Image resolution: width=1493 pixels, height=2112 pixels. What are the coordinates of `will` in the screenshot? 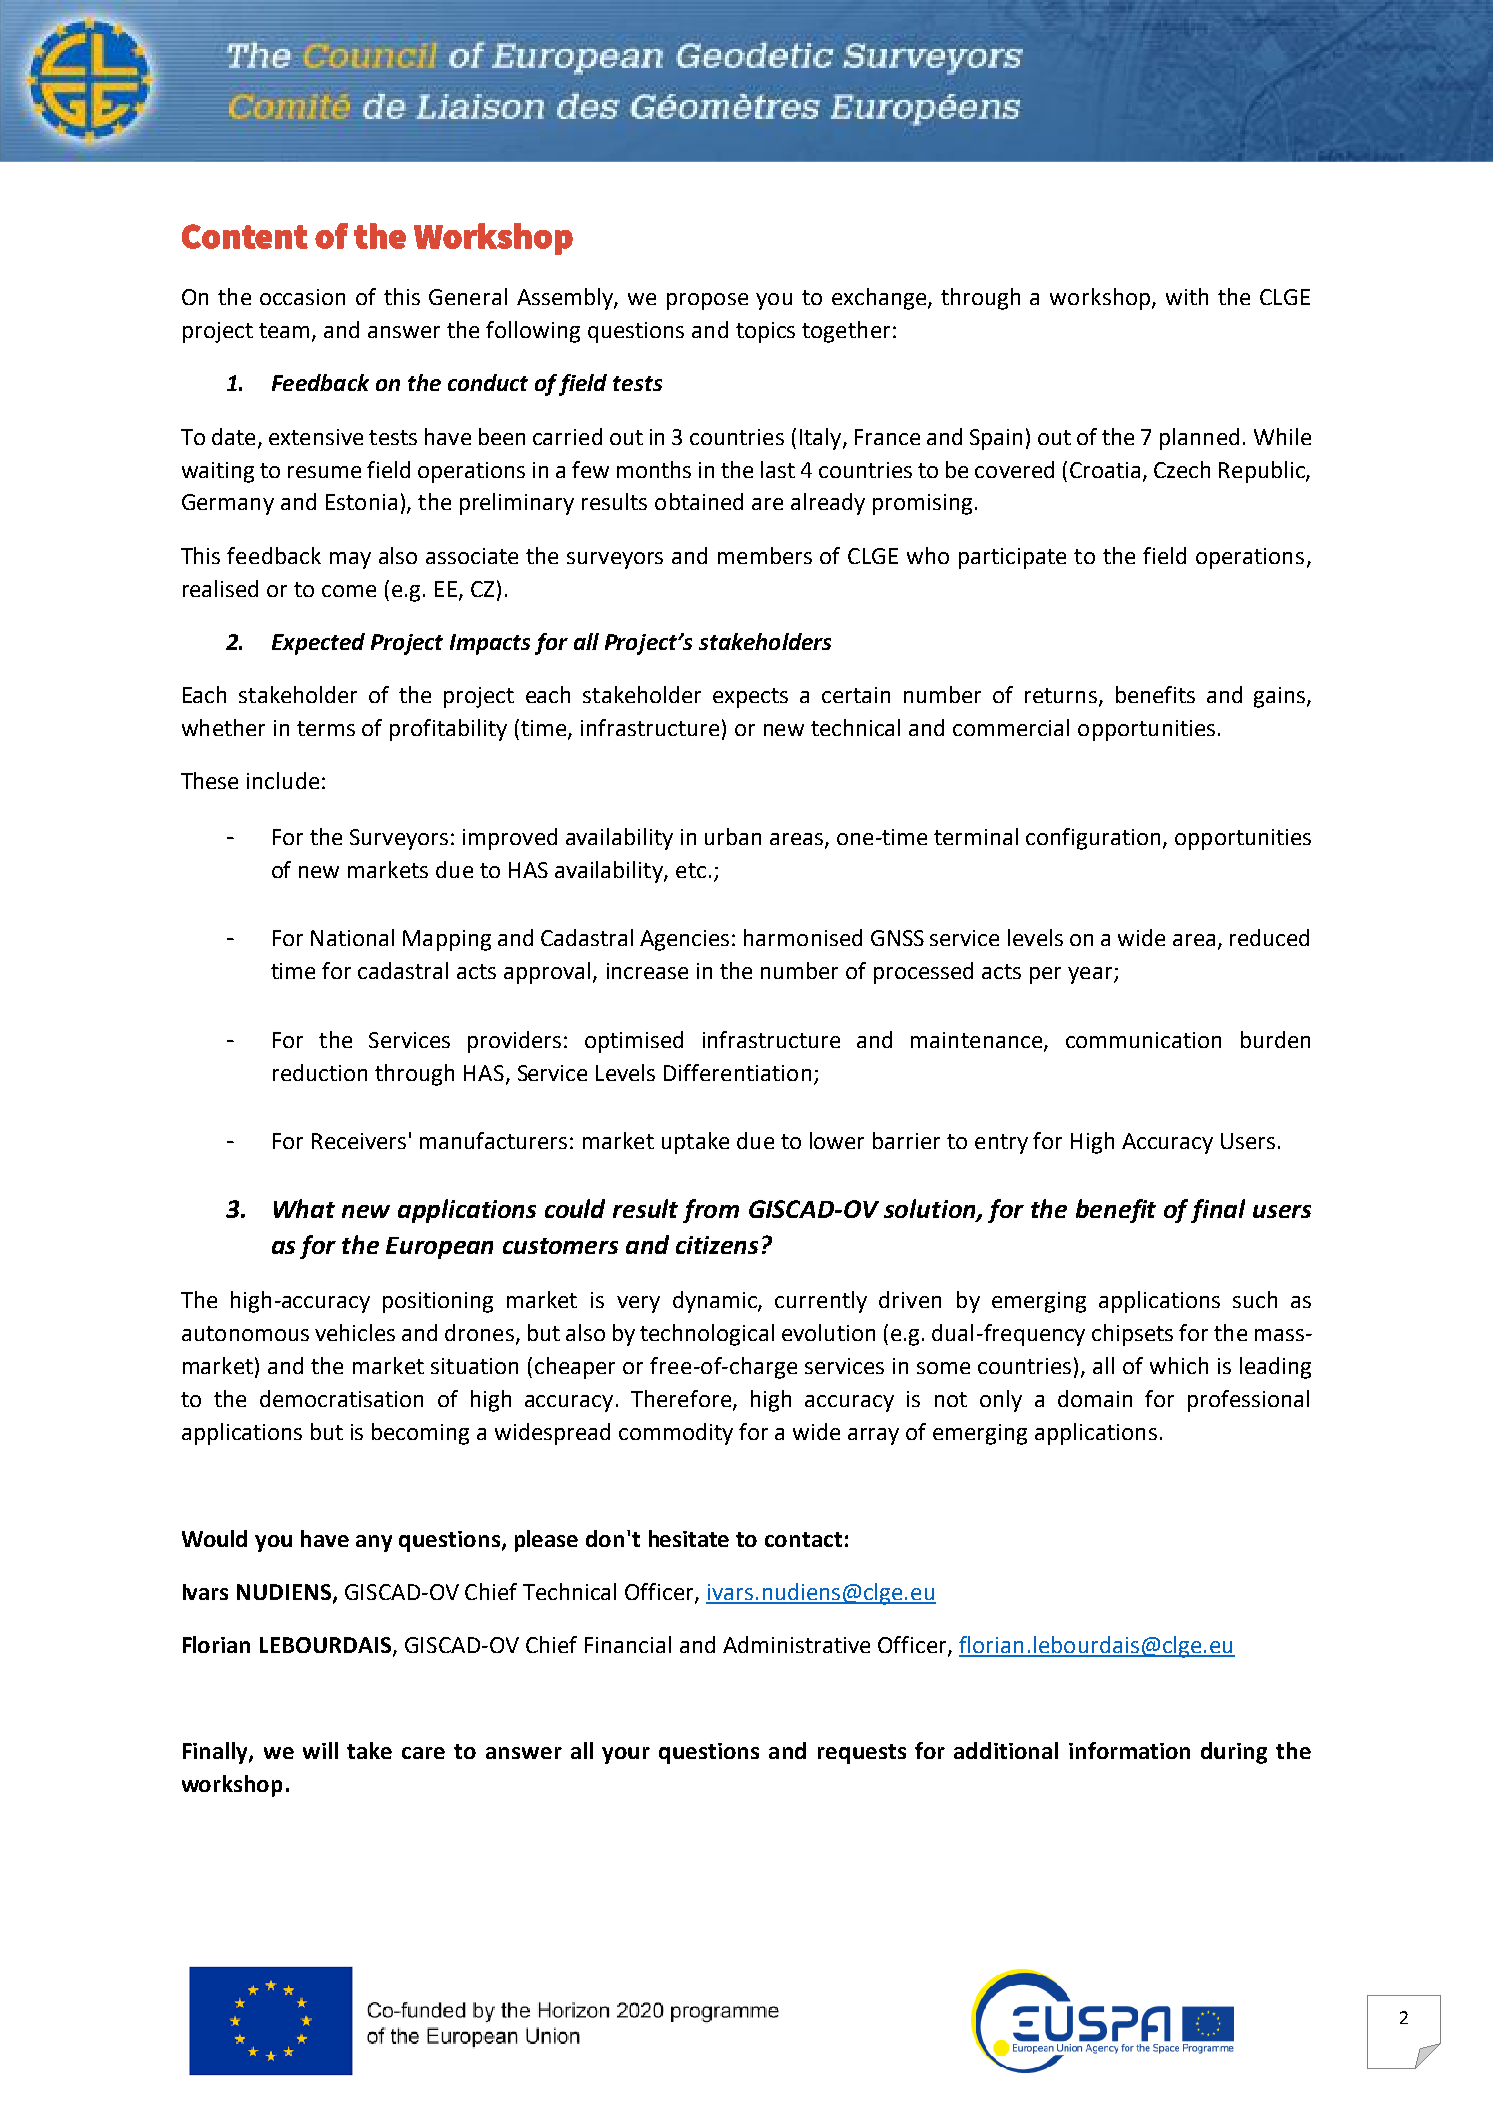 It's located at (320, 1750).
